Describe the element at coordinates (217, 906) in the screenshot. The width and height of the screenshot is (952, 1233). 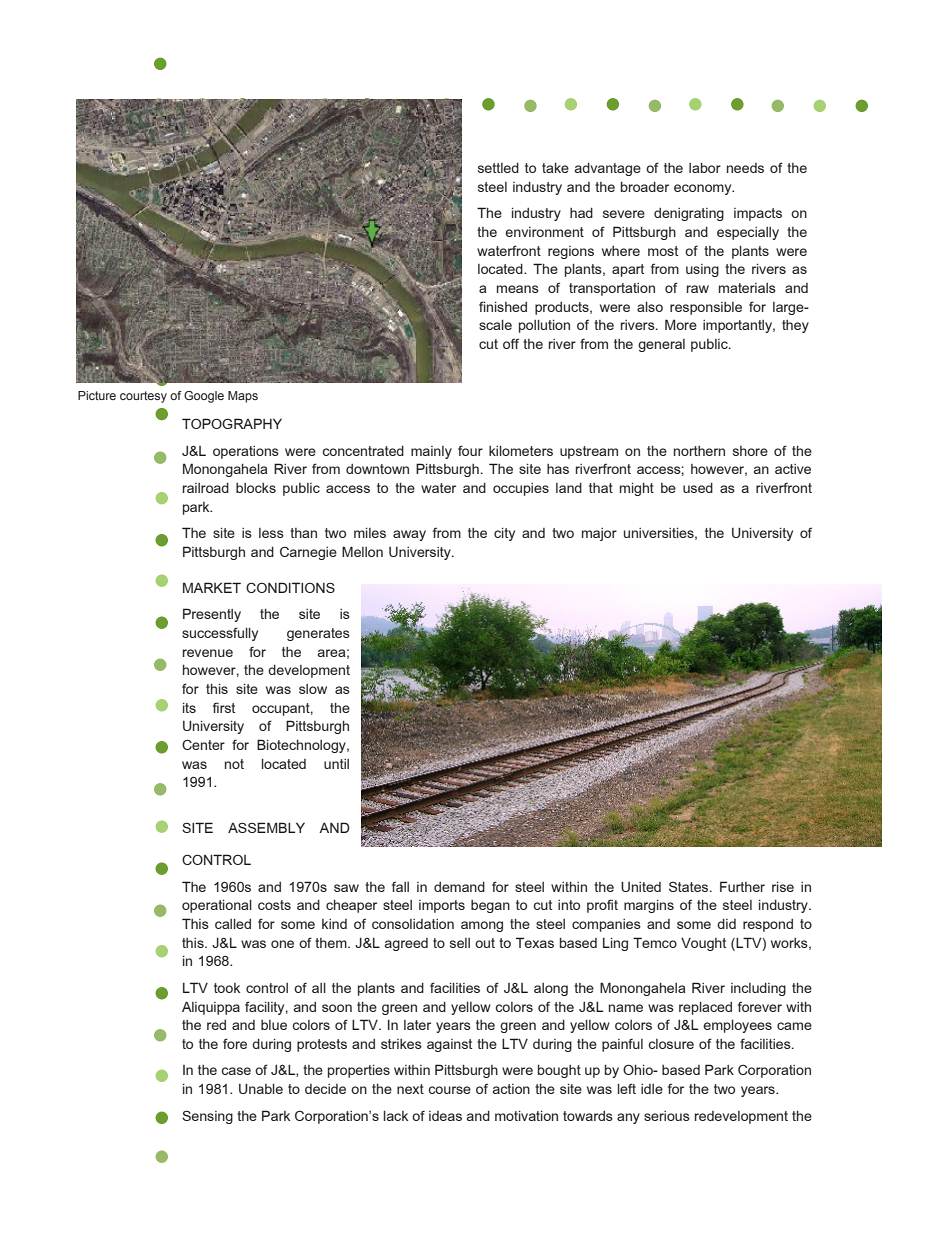
I see `operational` at that location.
